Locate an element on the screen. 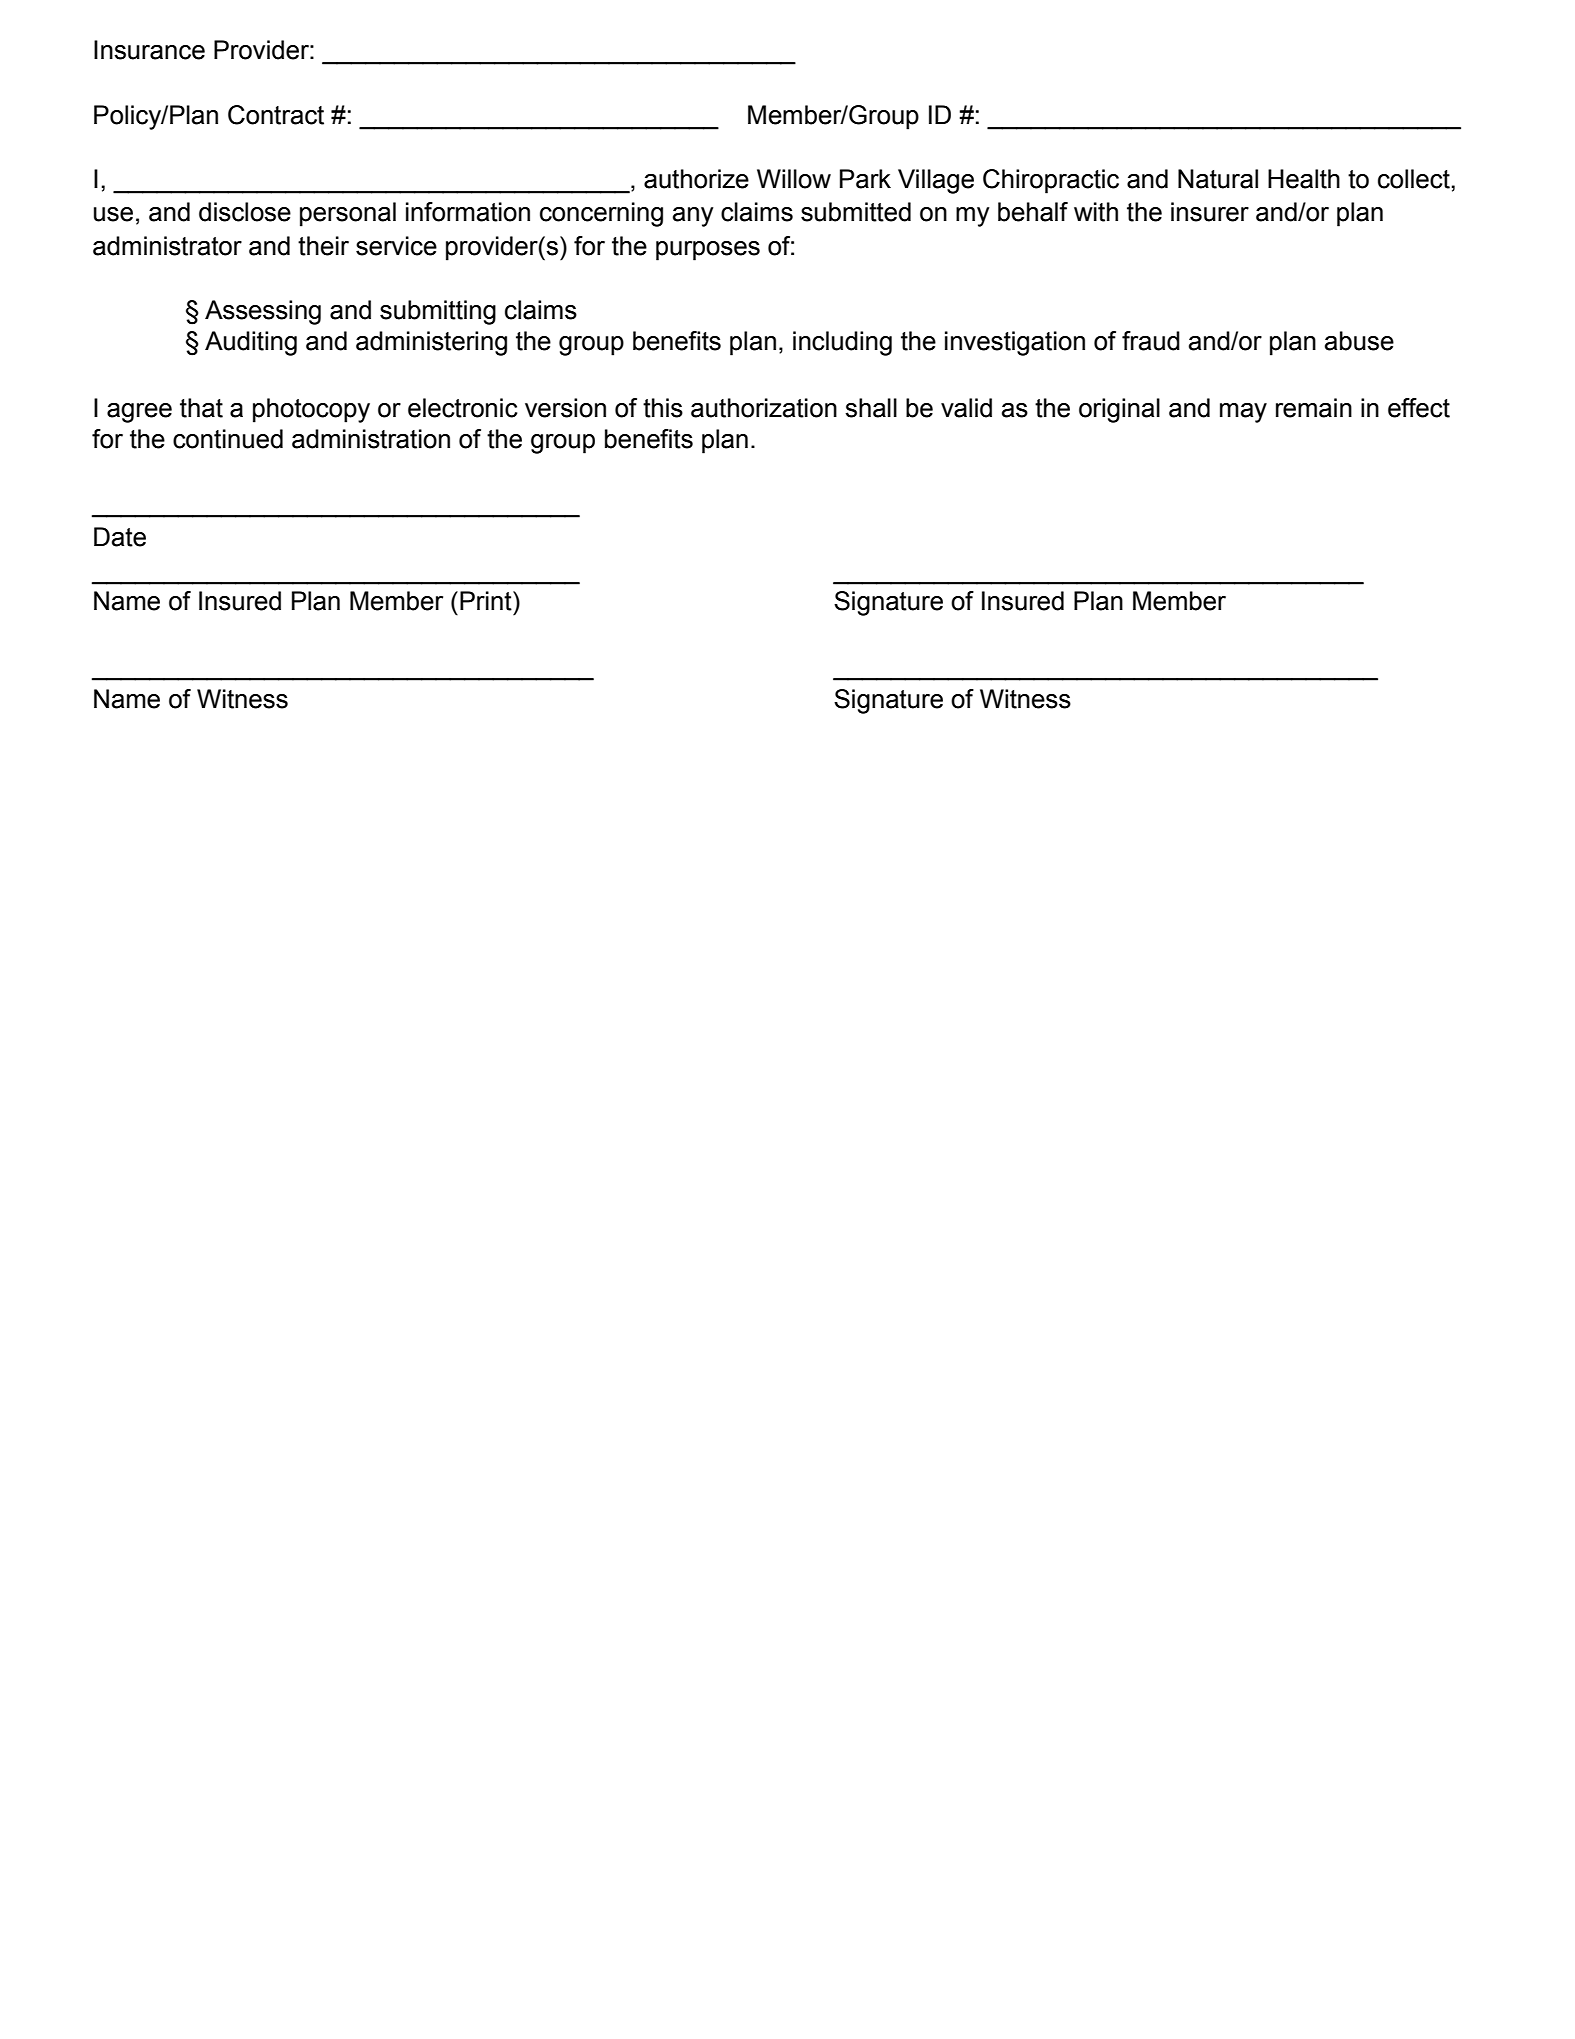  insurer is located at coordinates (1210, 212).
